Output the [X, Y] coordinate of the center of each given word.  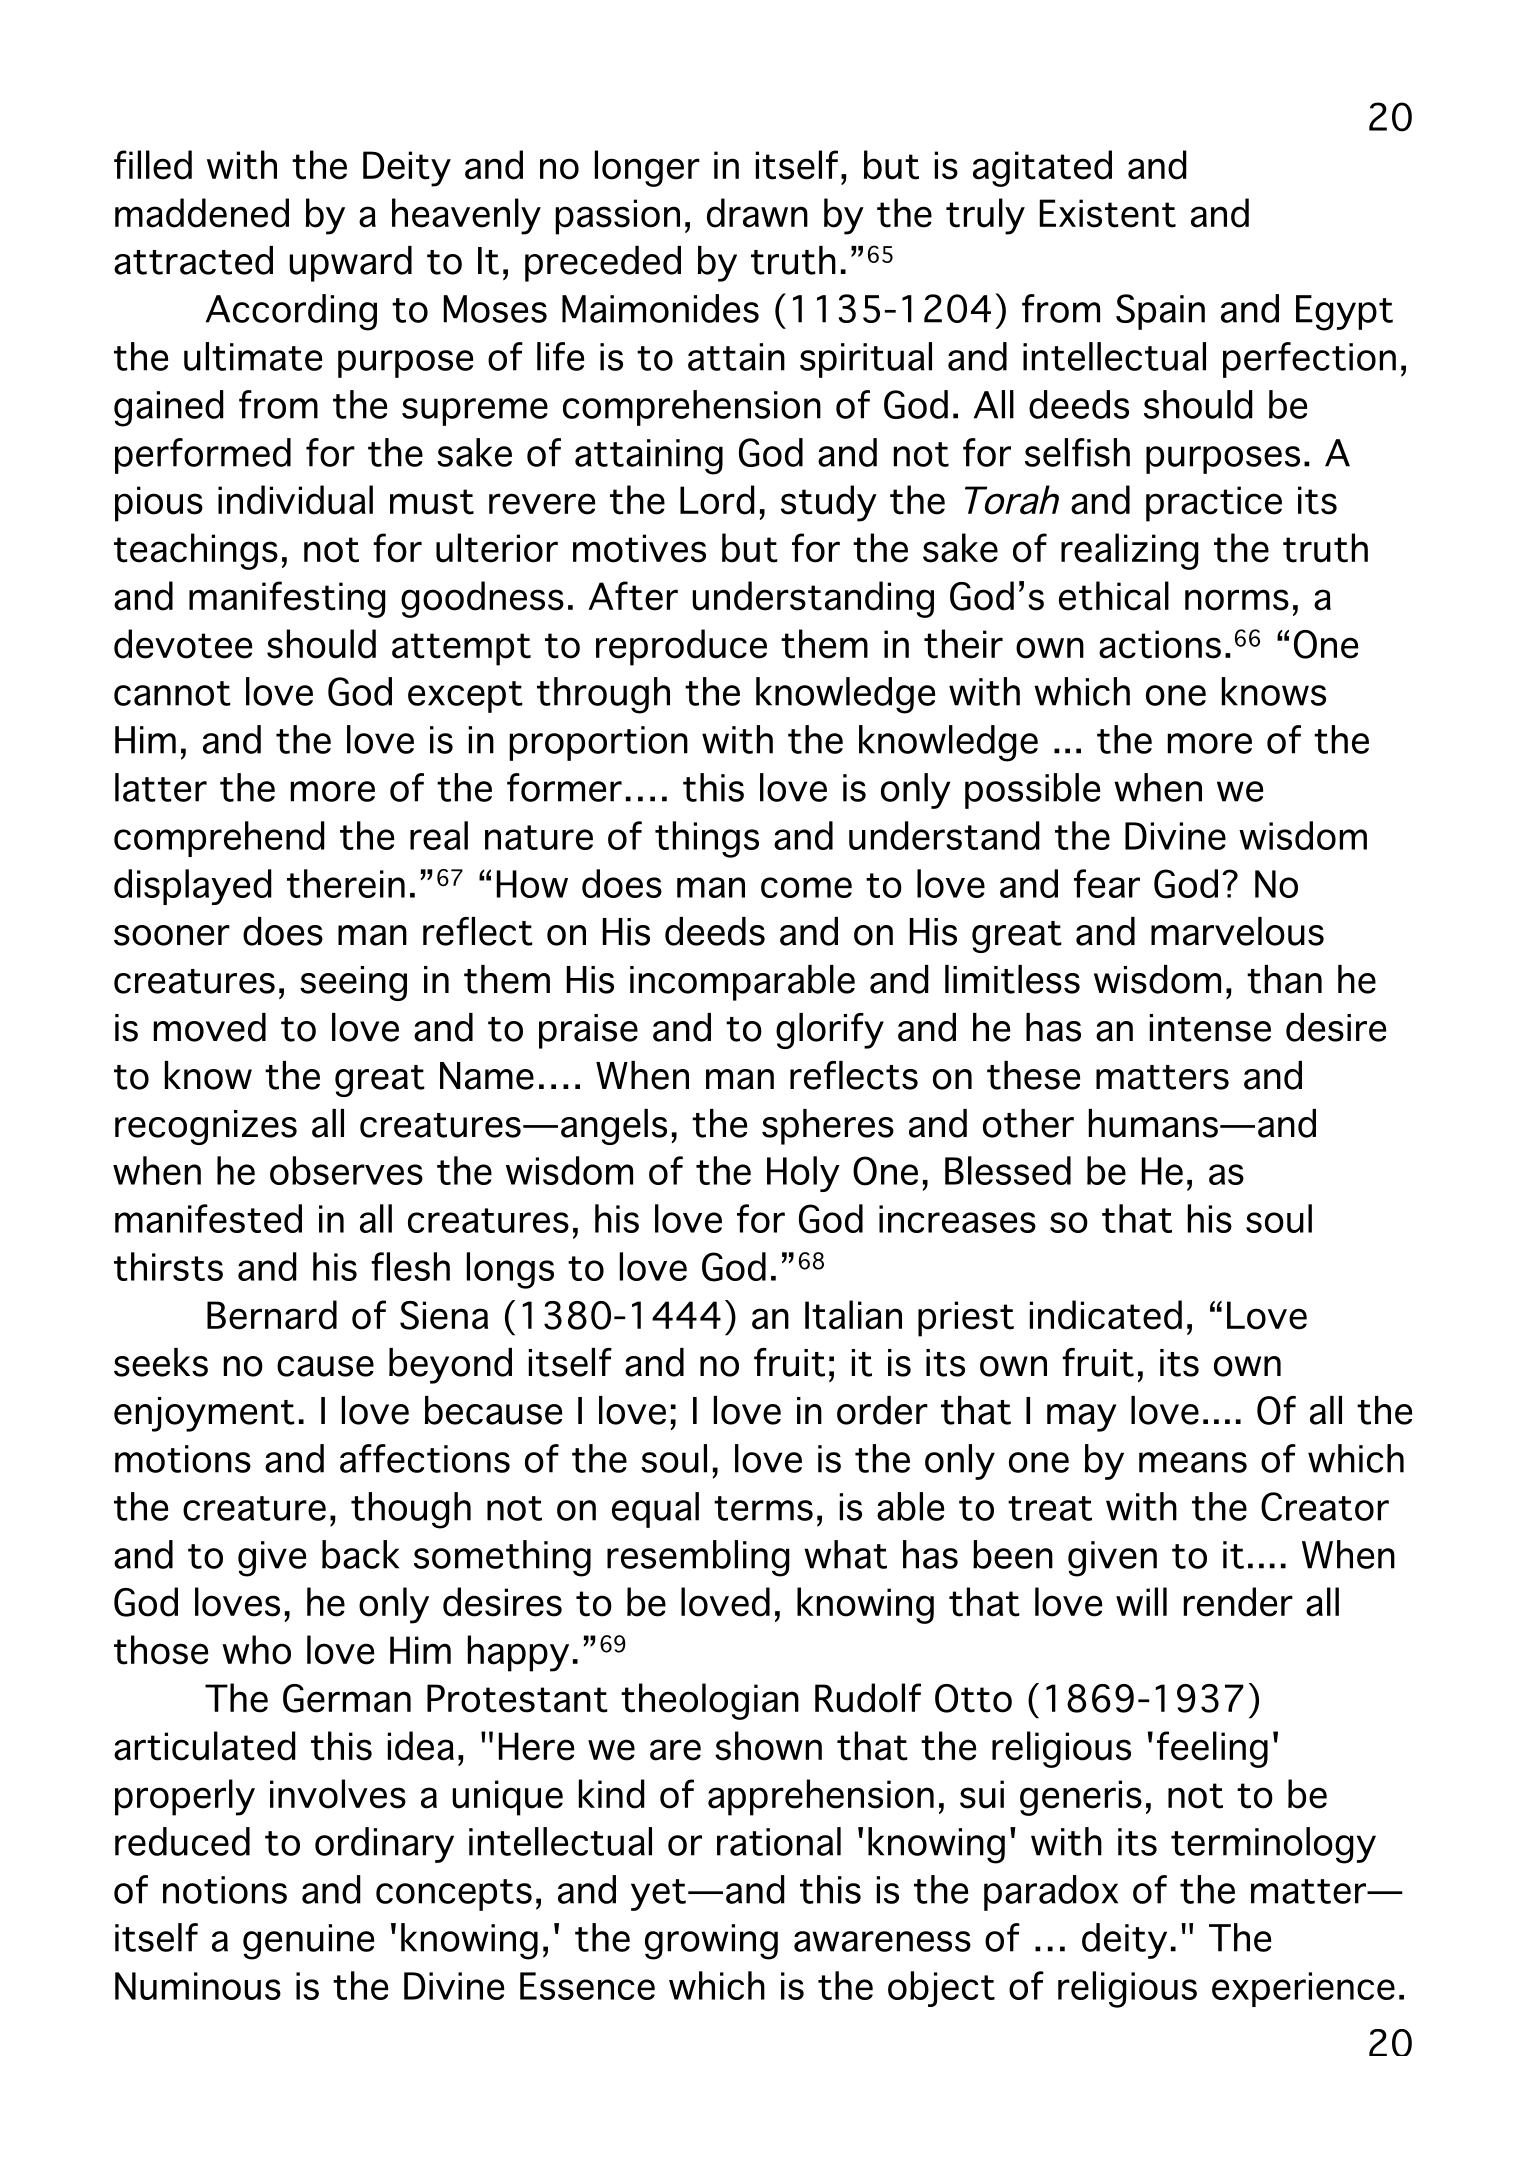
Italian [853, 1315]
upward [350, 264]
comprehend [219, 839]
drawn [757, 213]
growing [711, 1942]
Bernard [272, 1315]
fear [1107, 883]
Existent [1108, 213]
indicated [1106, 1315]
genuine [308, 1942]
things [707, 839]
